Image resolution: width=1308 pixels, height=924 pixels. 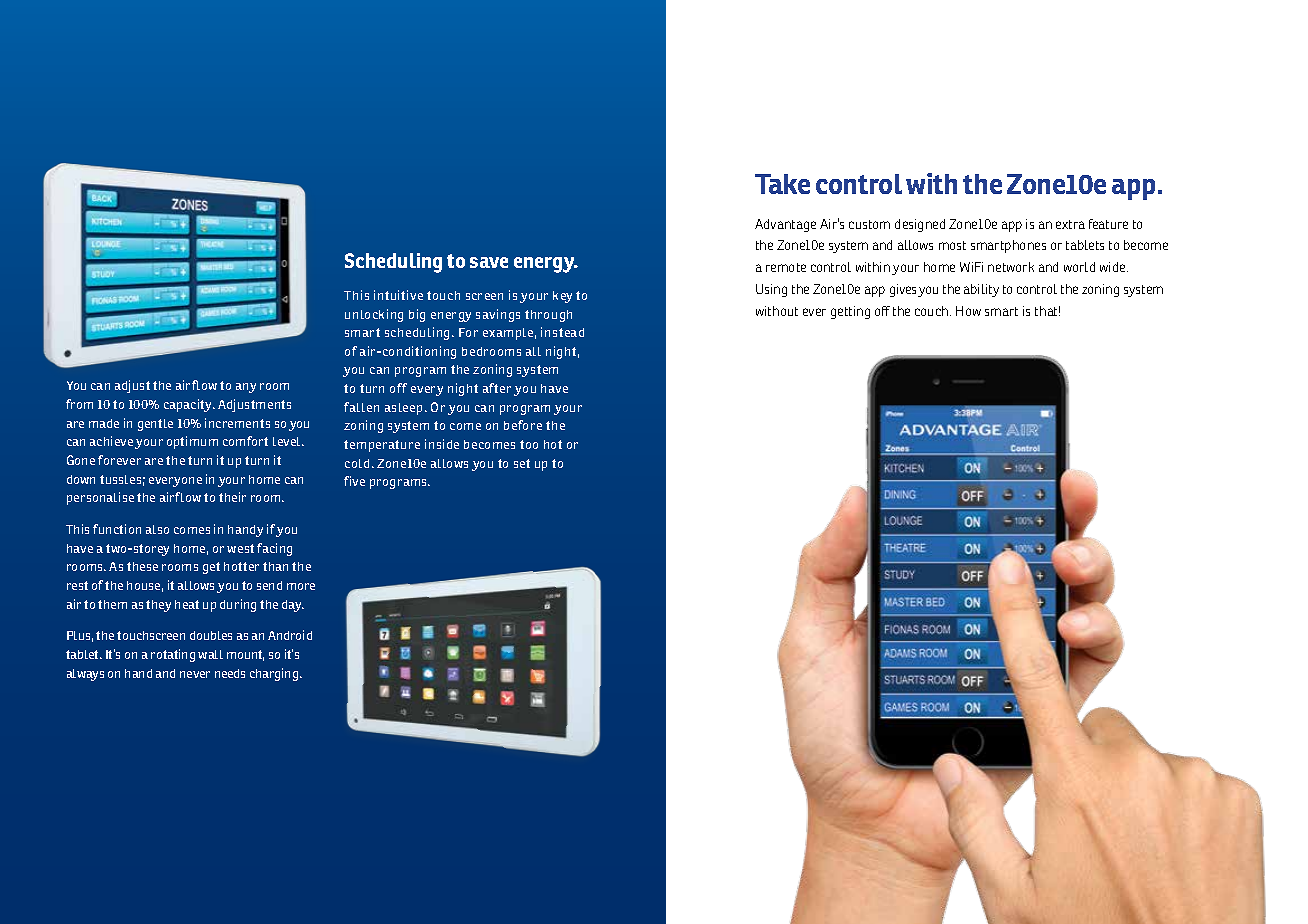 What do you see at coordinates (529, 444) in the page?
I see `too` at bounding box center [529, 444].
